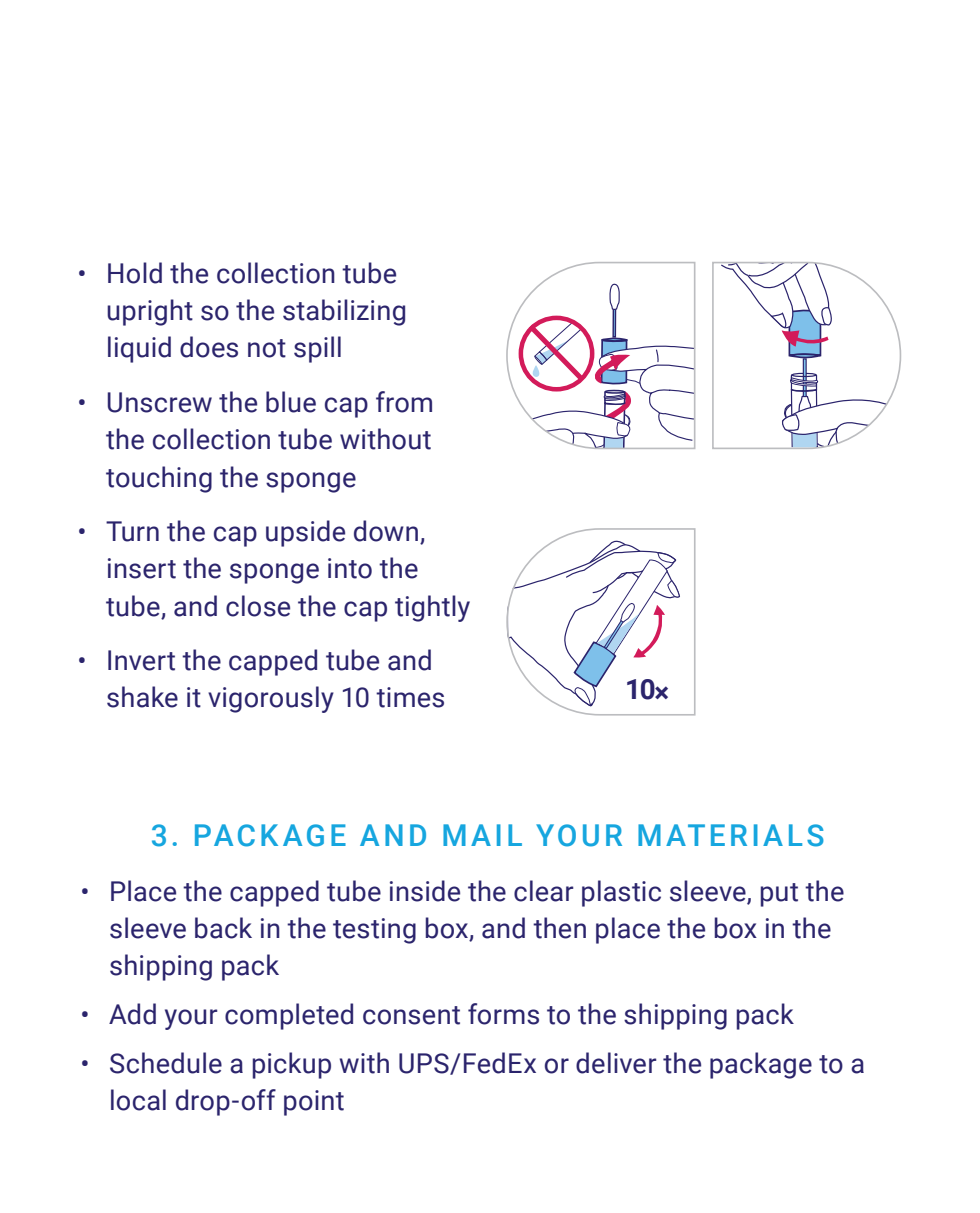 The image size is (980, 1213). What do you see at coordinates (344, 312) in the document?
I see `stabilizing` at bounding box center [344, 312].
